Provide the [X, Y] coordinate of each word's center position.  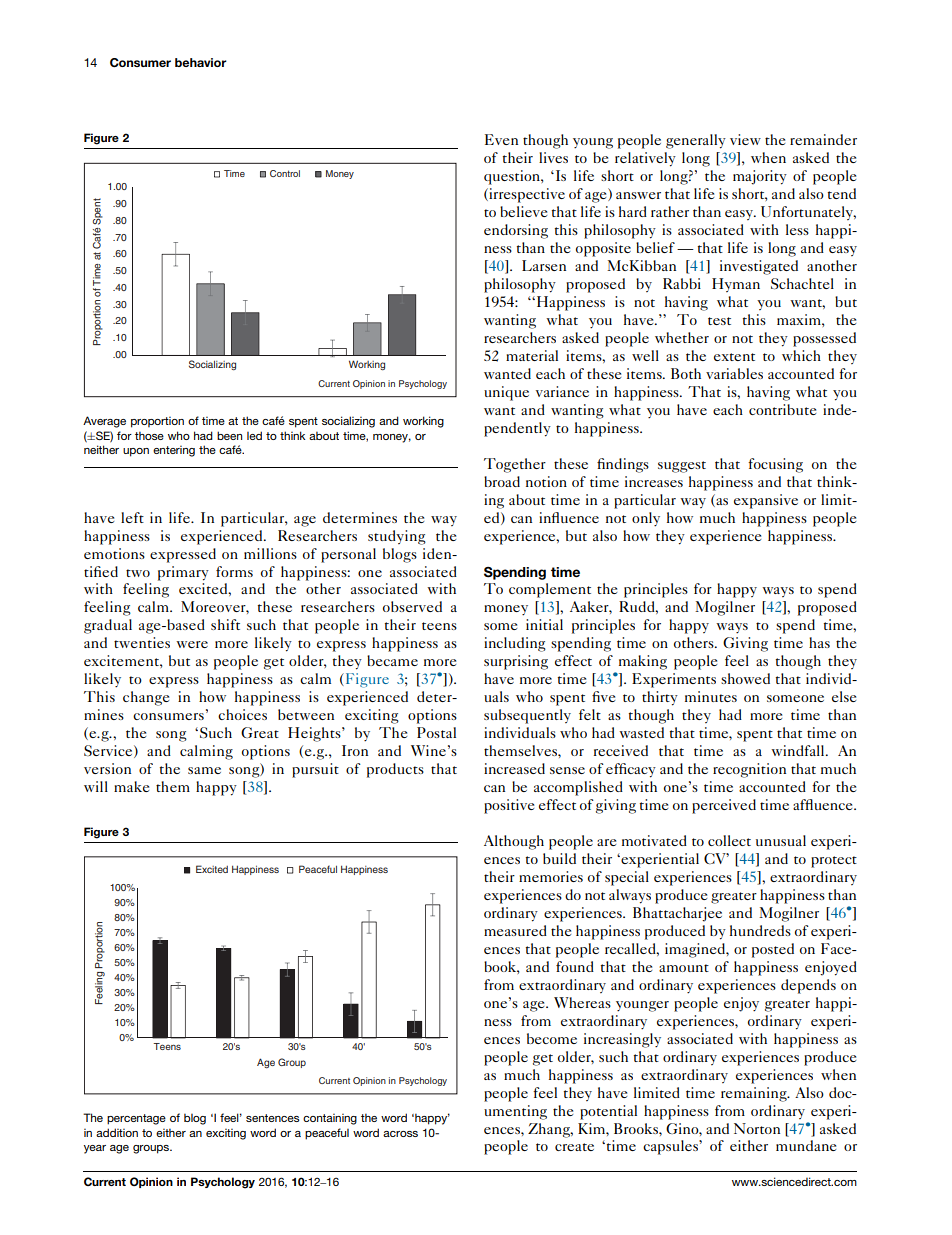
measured [515, 930]
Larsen [544, 265]
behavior [201, 62]
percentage [136, 1119]
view [745, 139]
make [131, 786]
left [132, 517]
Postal [436, 732]
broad [502, 481]
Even [501, 139]
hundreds [760, 930]
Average [104, 422]
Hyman [736, 285]
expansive [766, 501]
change [146, 698]
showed [745, 678]
